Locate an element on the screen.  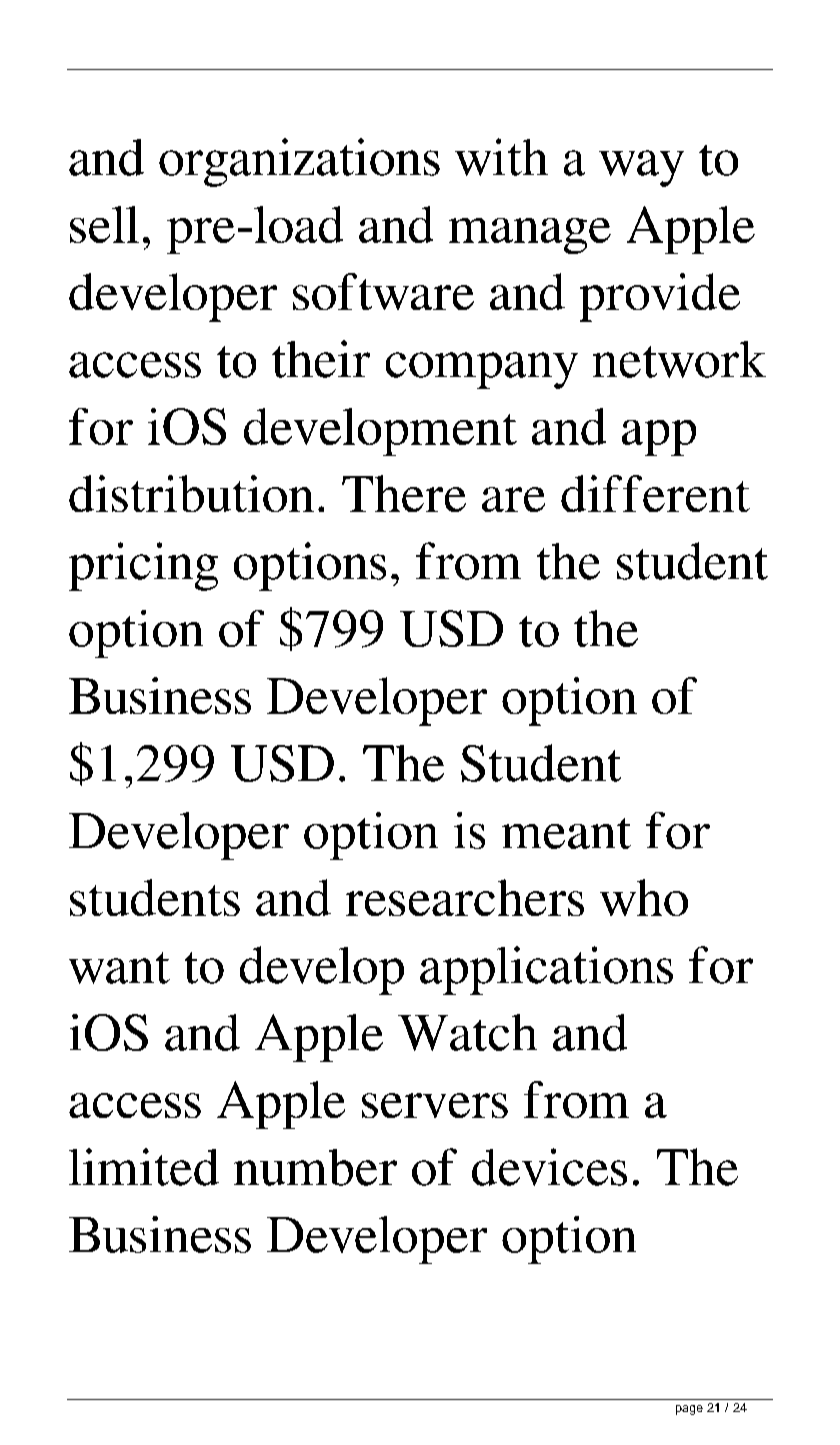
sell is located at coordinates (104, 224).
